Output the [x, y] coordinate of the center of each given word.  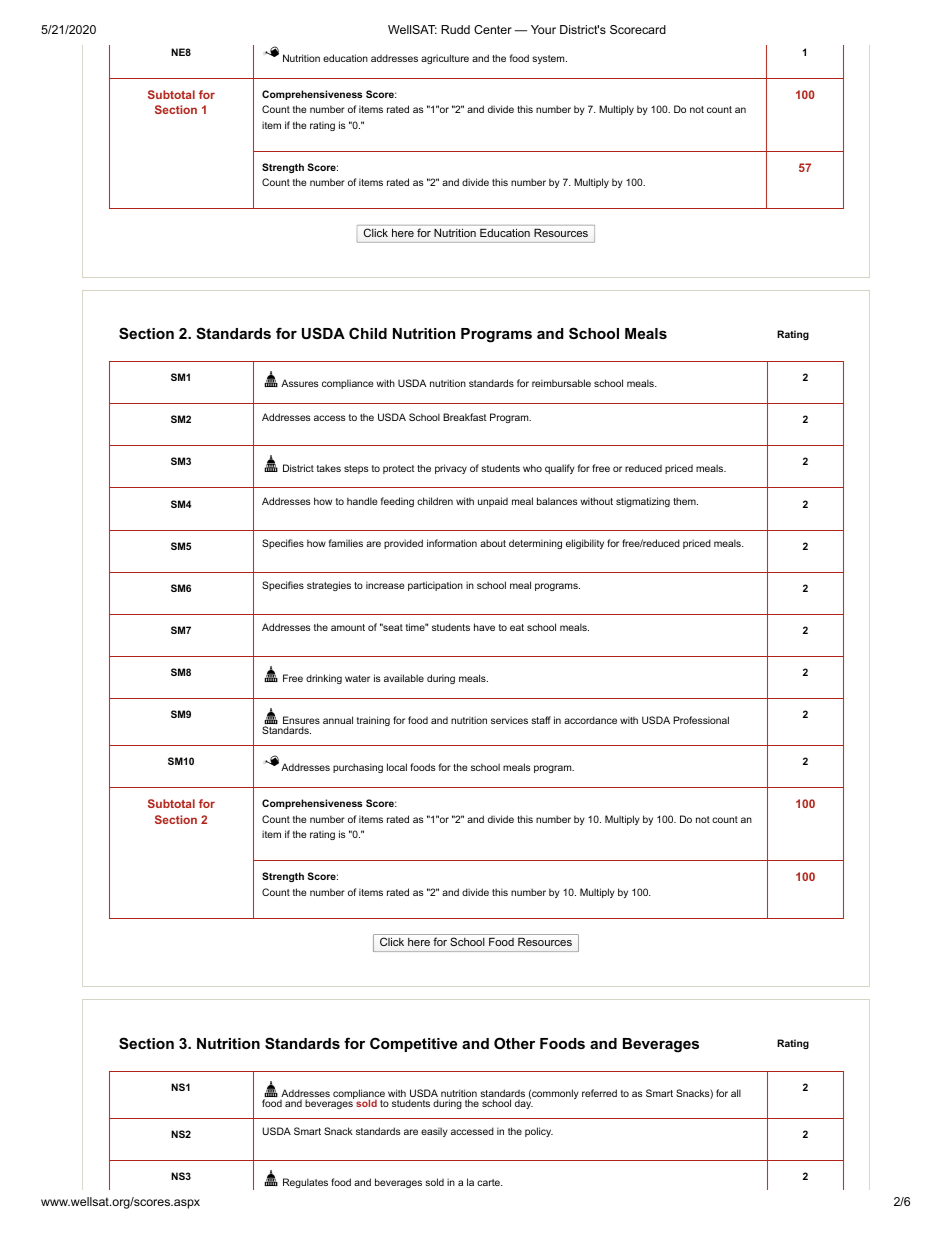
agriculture [445, 59]
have [484, 627]
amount [348, 627]
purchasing [358, 768]
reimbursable [561, 383]
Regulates [305, 1183]
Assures [300, 383]
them [685, 501]
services [509, 720]
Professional [701, 720]
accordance [590, 720]
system [549, 59]
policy [539, 1132]
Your [543, 29]
